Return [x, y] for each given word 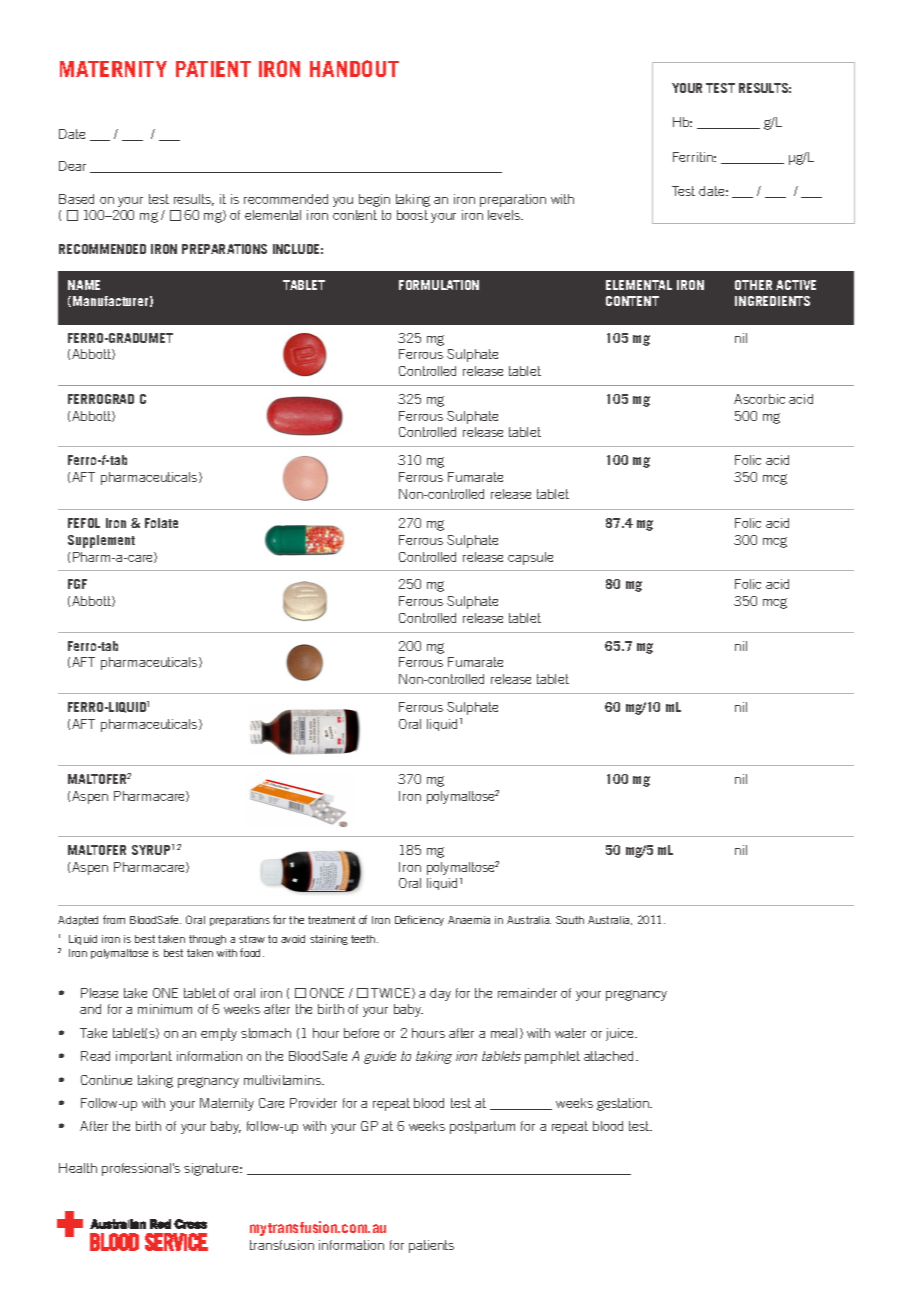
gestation [624, 1104]
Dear [72, 166]
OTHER [753, 285]
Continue [106, 1080]
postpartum [482, 1127]
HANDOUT [354, 68]
